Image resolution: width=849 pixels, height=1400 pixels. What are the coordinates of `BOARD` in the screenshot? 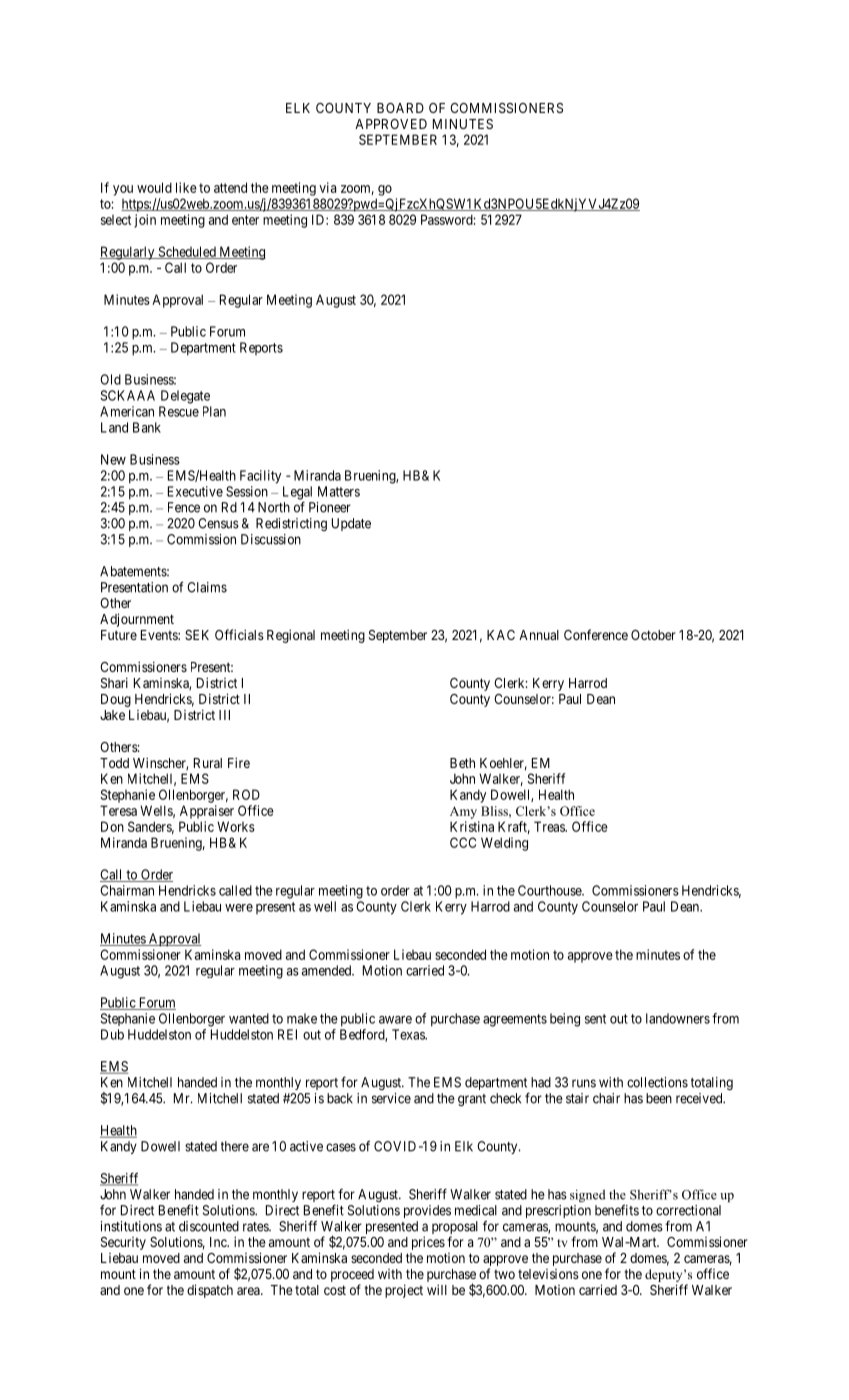 It's located at (400, 108).
